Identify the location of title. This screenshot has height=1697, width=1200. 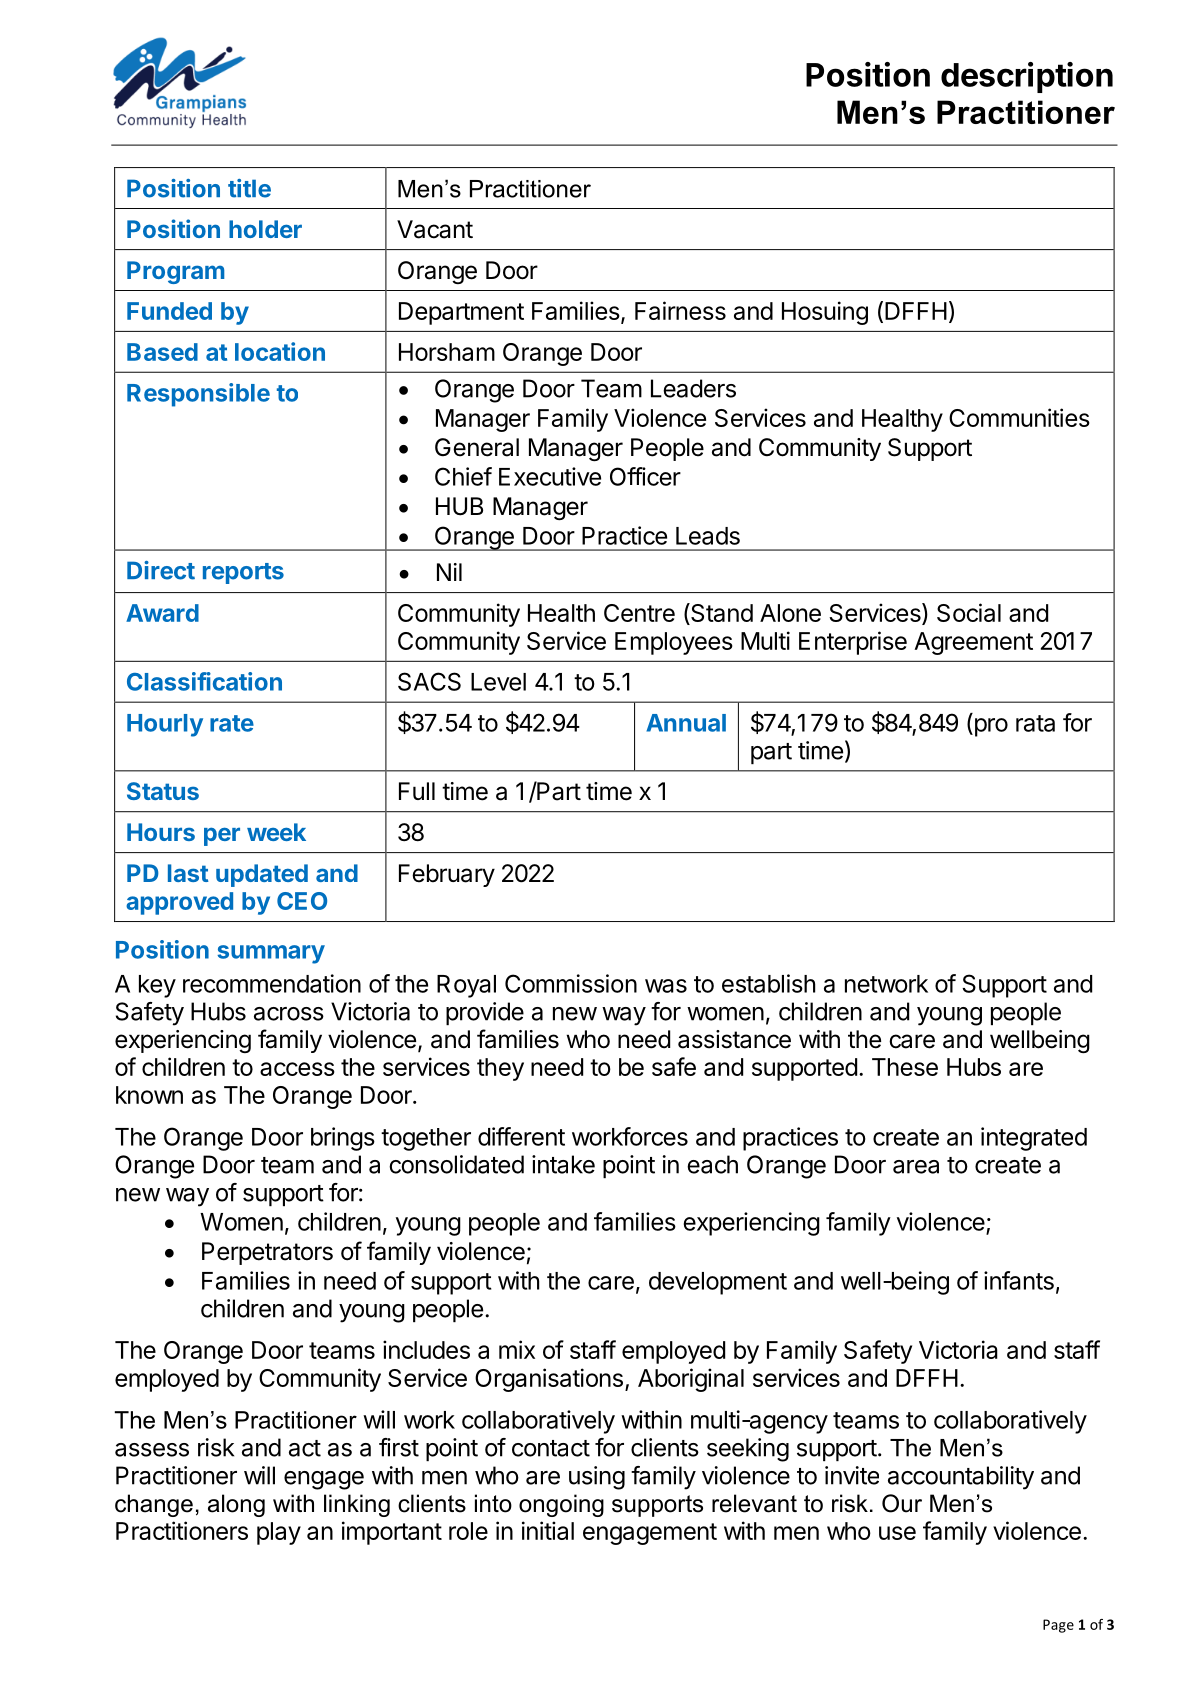
(249, 188).
